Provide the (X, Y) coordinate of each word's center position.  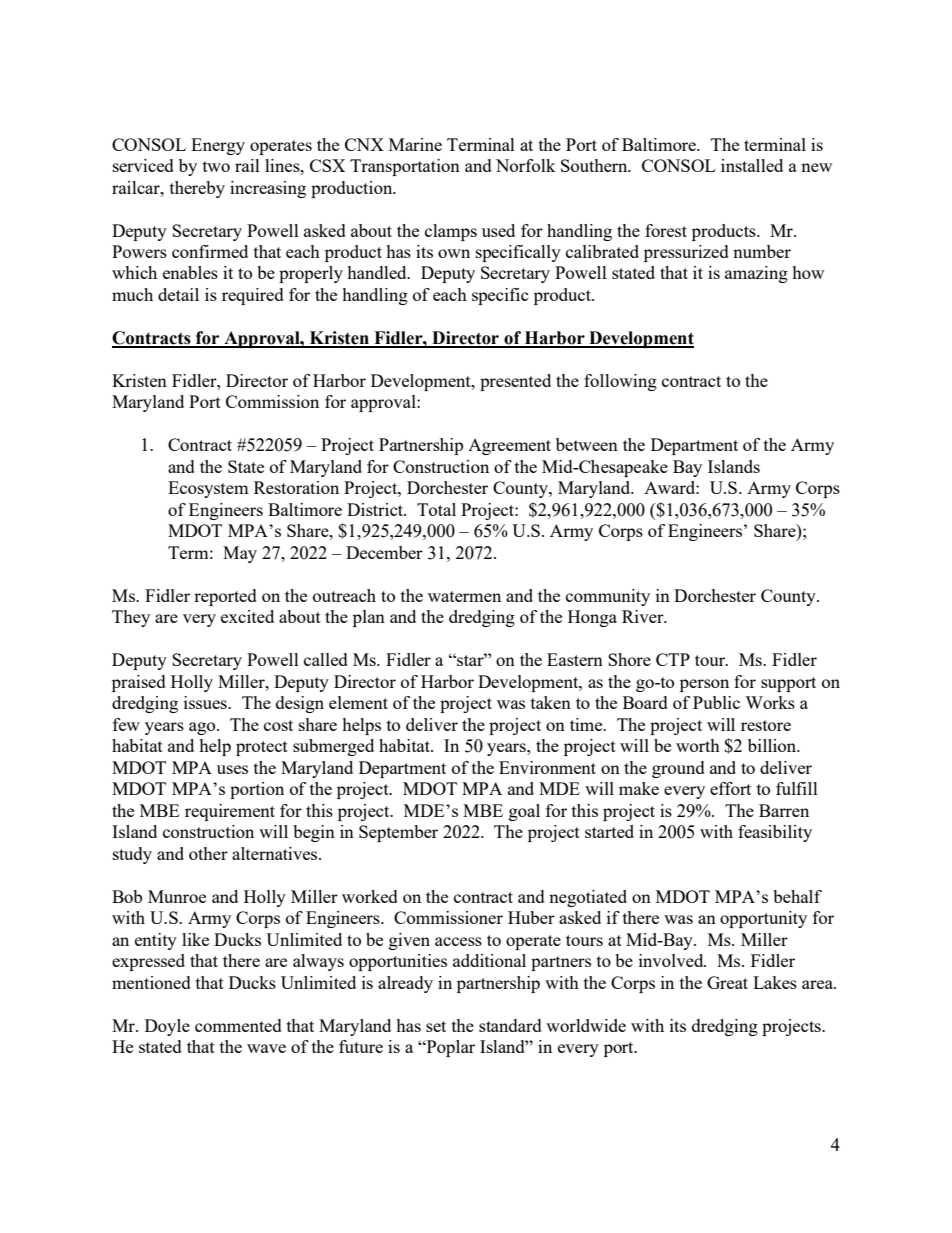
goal (524, 812)
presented (515, 382)
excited (247, 616)
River (644, 616)
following (620, 382)
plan (369, 618)
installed (752, 165)
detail (178, 294)
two (216, 166)
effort (730, 788)
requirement (230, 812)
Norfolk (526, 165)
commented (238, 1025)
